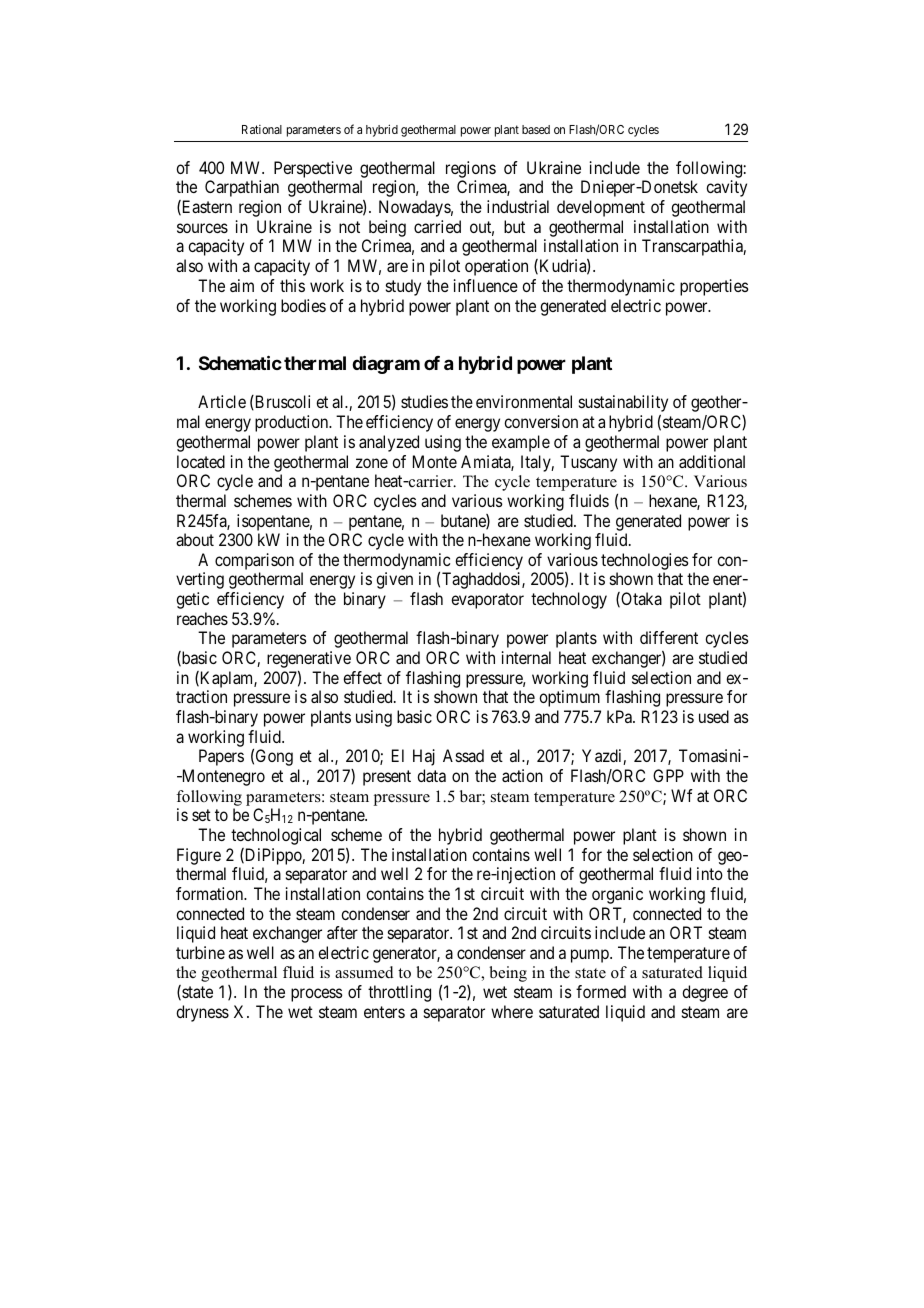 This image has width=924, height=1308. I want to click on comparison, so click(254, 561).
